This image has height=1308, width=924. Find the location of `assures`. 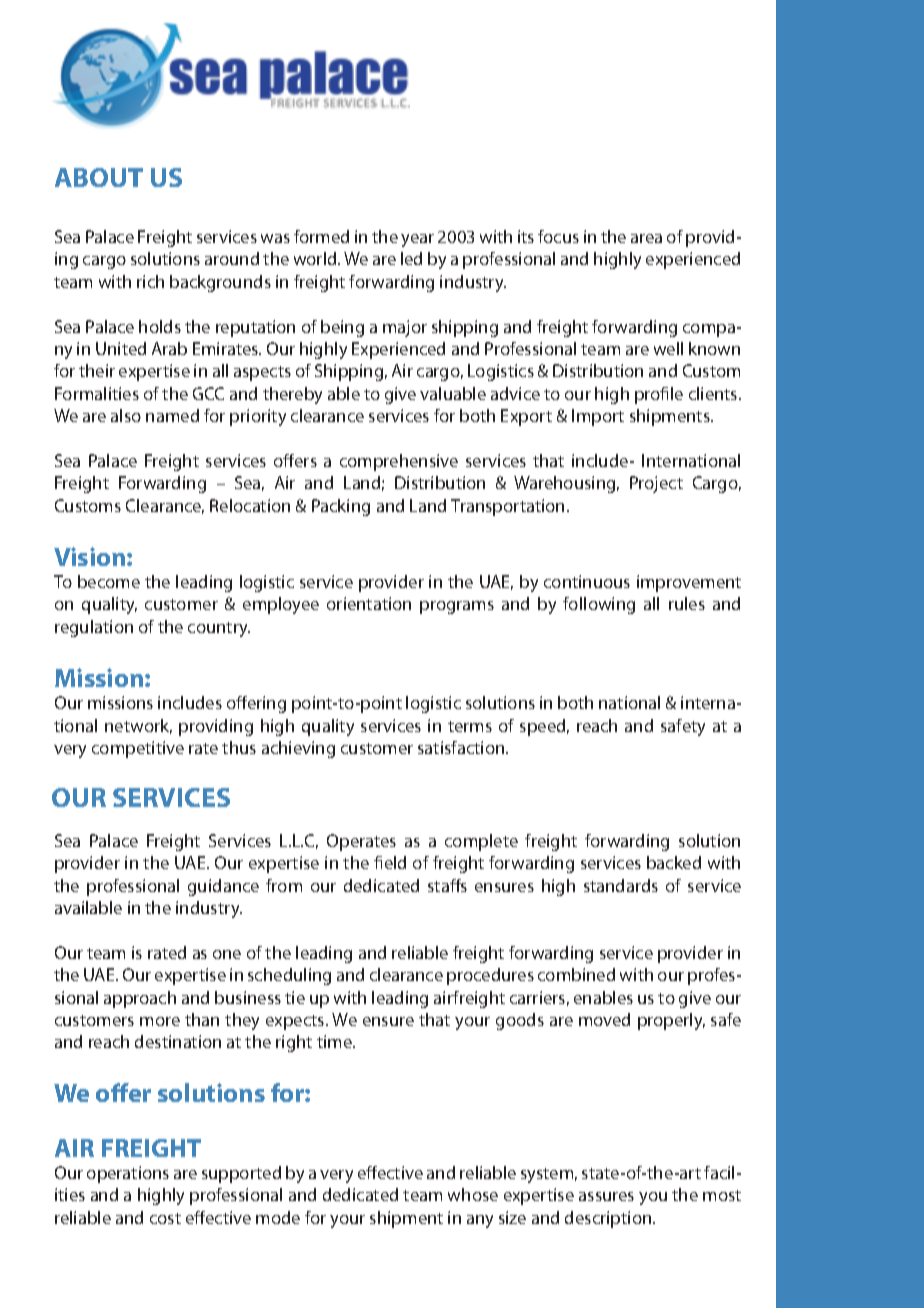

assures is located at coordinates (606, 1196).
